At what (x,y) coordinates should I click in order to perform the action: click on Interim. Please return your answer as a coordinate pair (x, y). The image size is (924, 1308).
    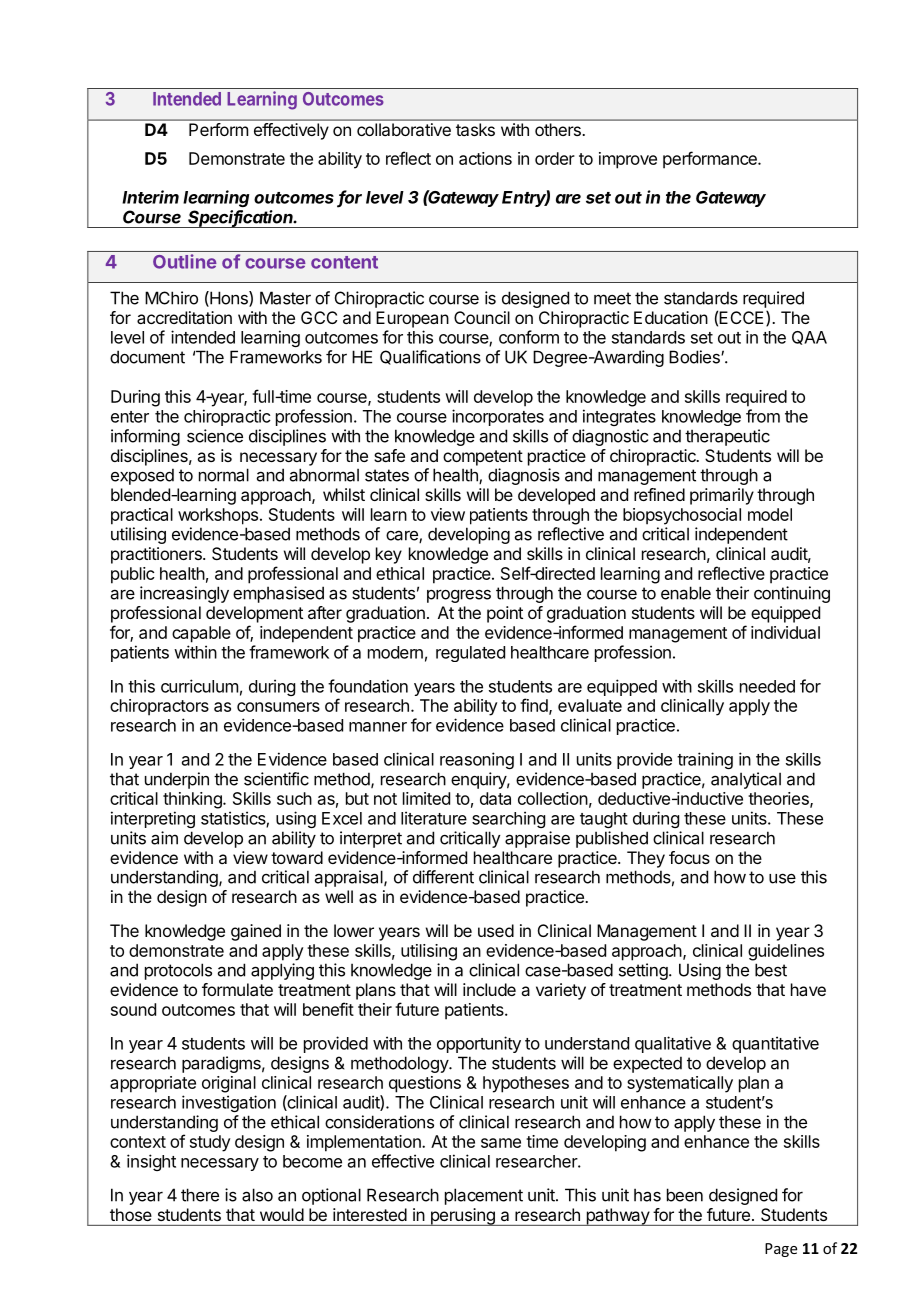
    Looking at the image, I should click on (150, 197).
